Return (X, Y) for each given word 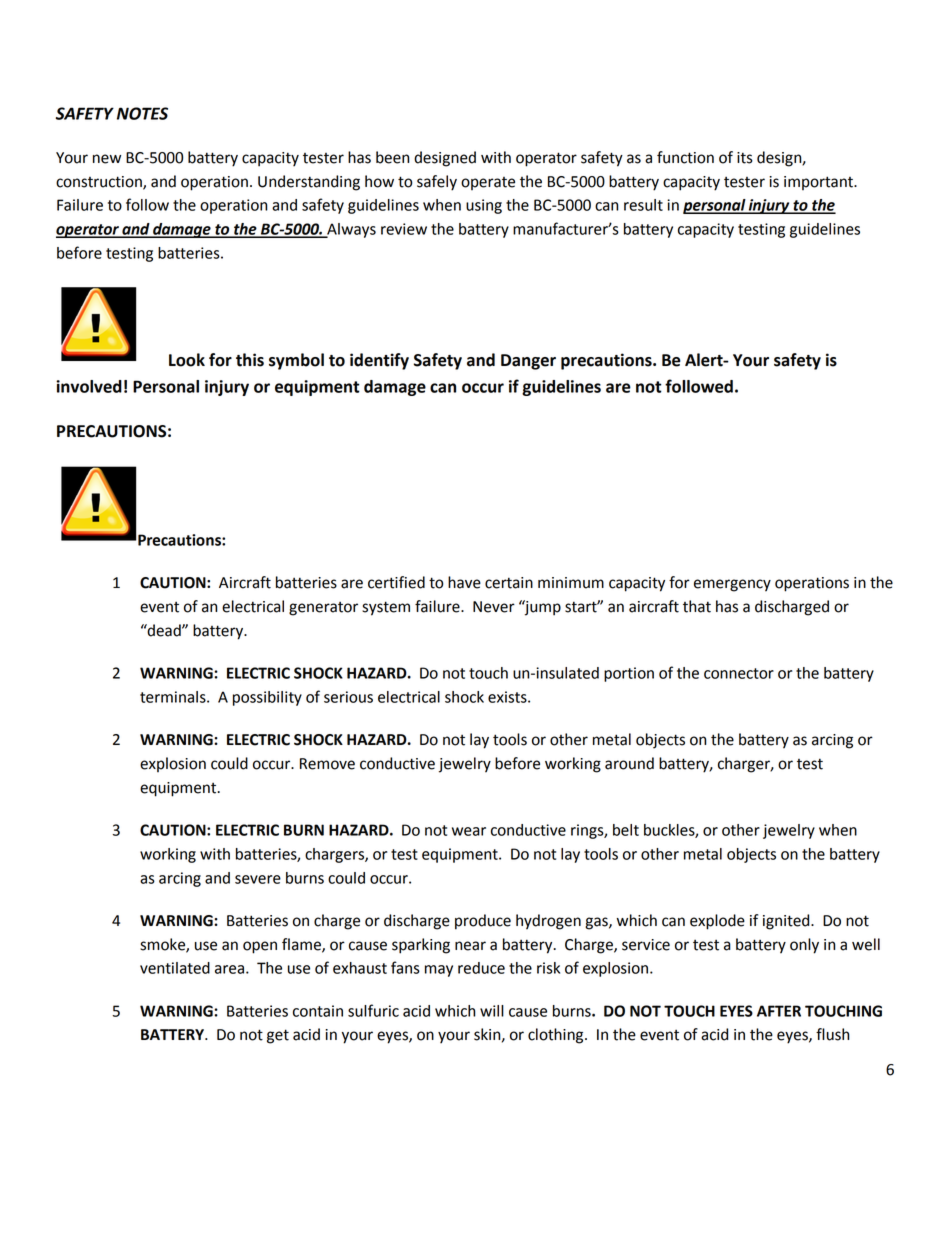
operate (488, 183)
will (492, 1011)
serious (348, 697)
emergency (732, 585)
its (745, 158)
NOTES (142, 113)
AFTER (779, 1011)
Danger (528, 362)
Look (187, 360)
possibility (267, 698)
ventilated (175, 968)
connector (739, 673)
